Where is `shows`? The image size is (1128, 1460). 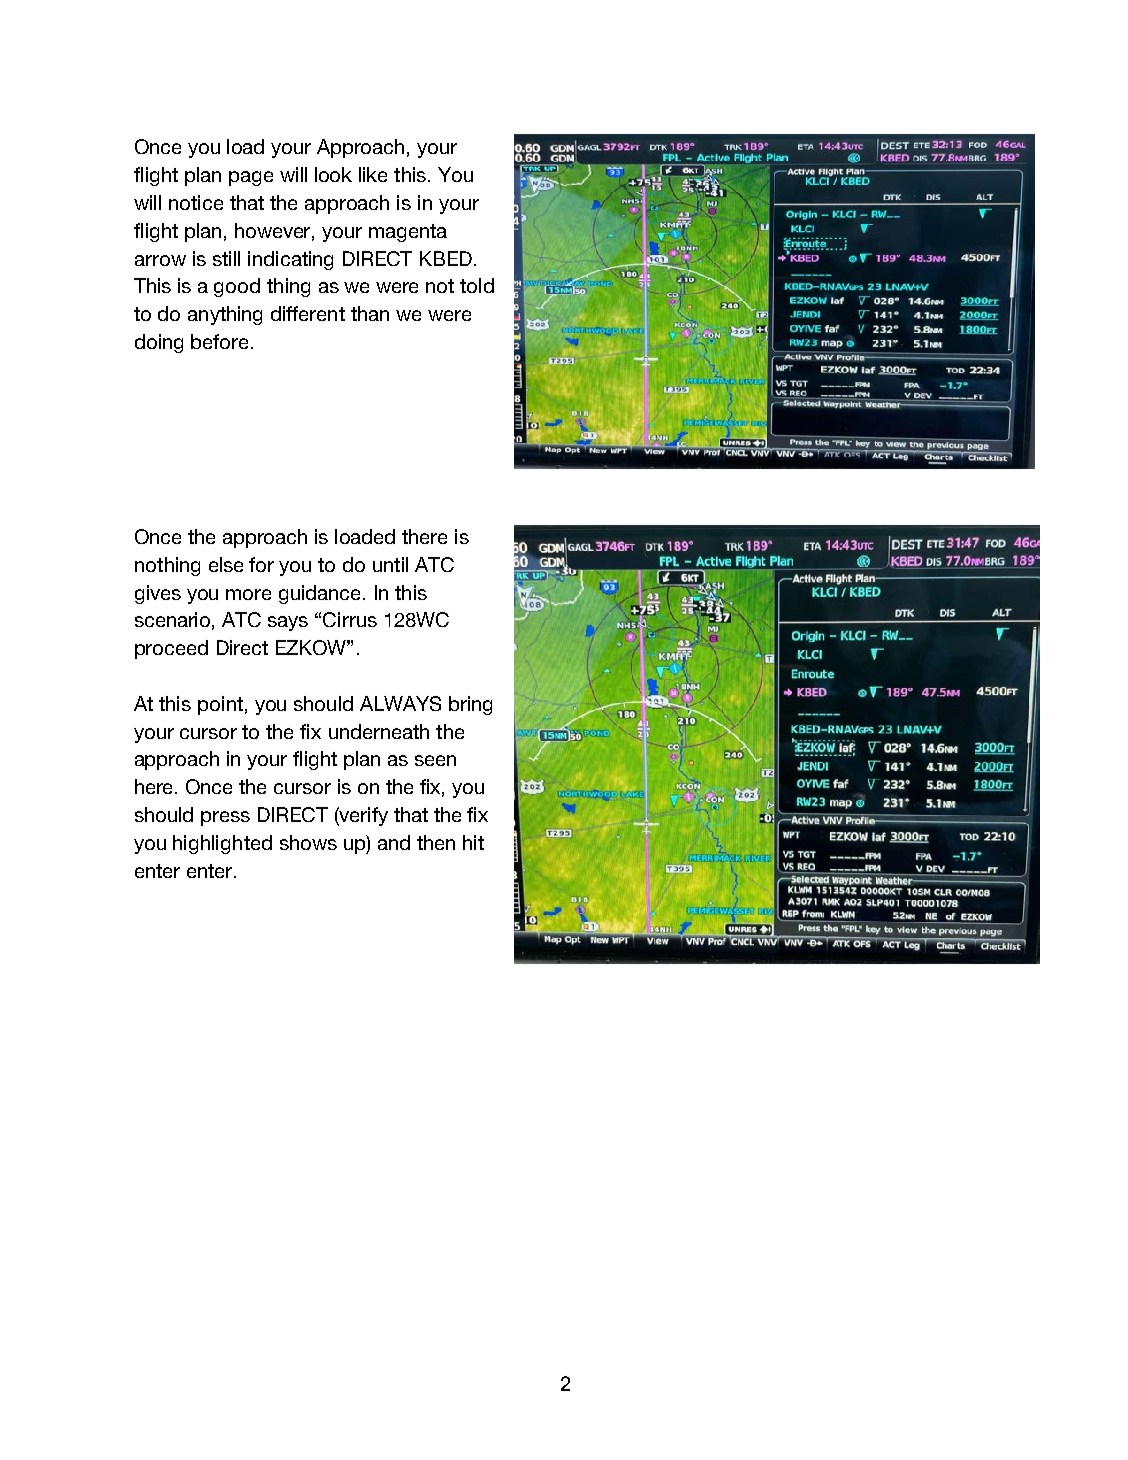
shows is located at coordinates (308, 842).
